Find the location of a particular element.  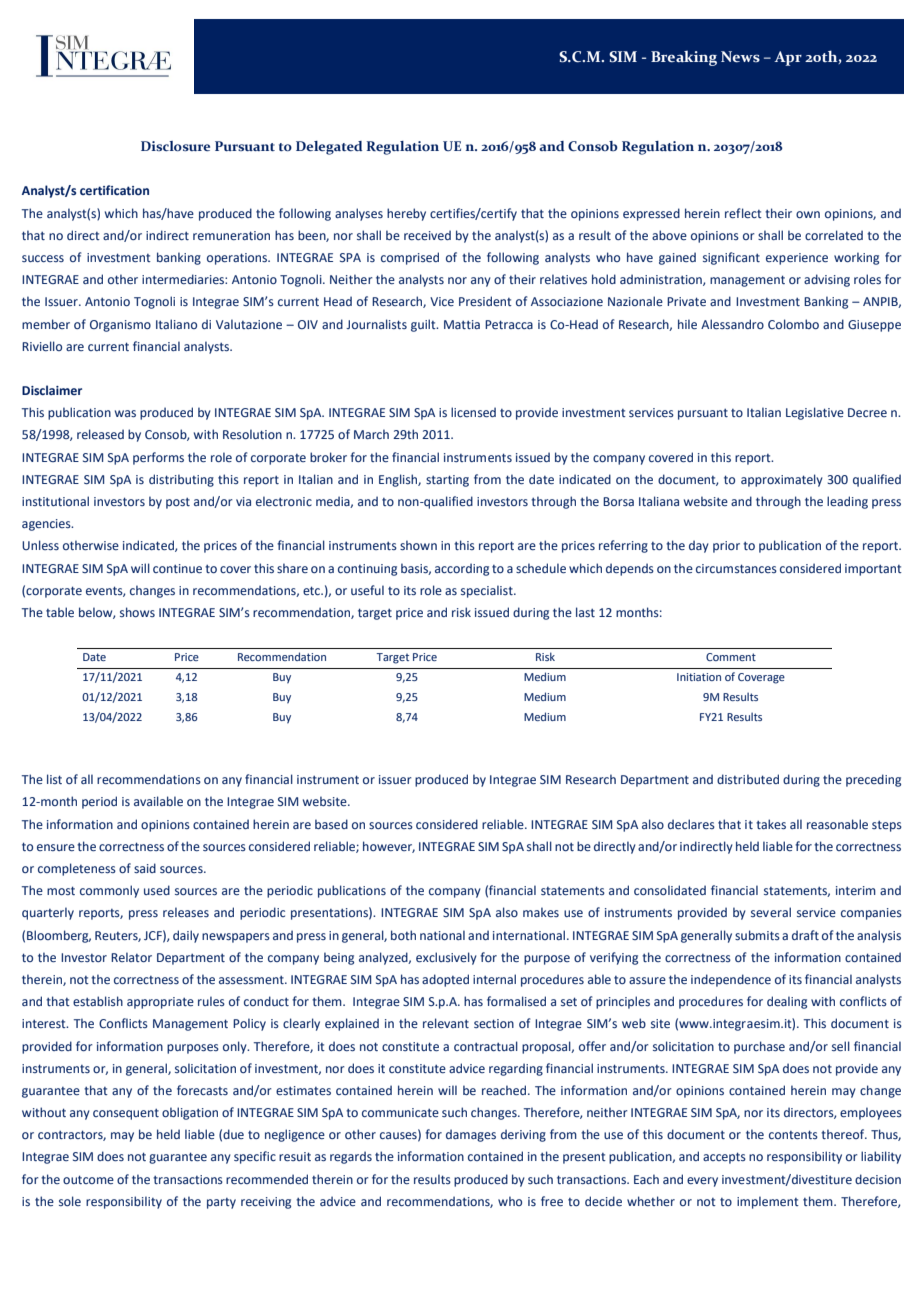

approximately is located at coordinates (782, 480).
